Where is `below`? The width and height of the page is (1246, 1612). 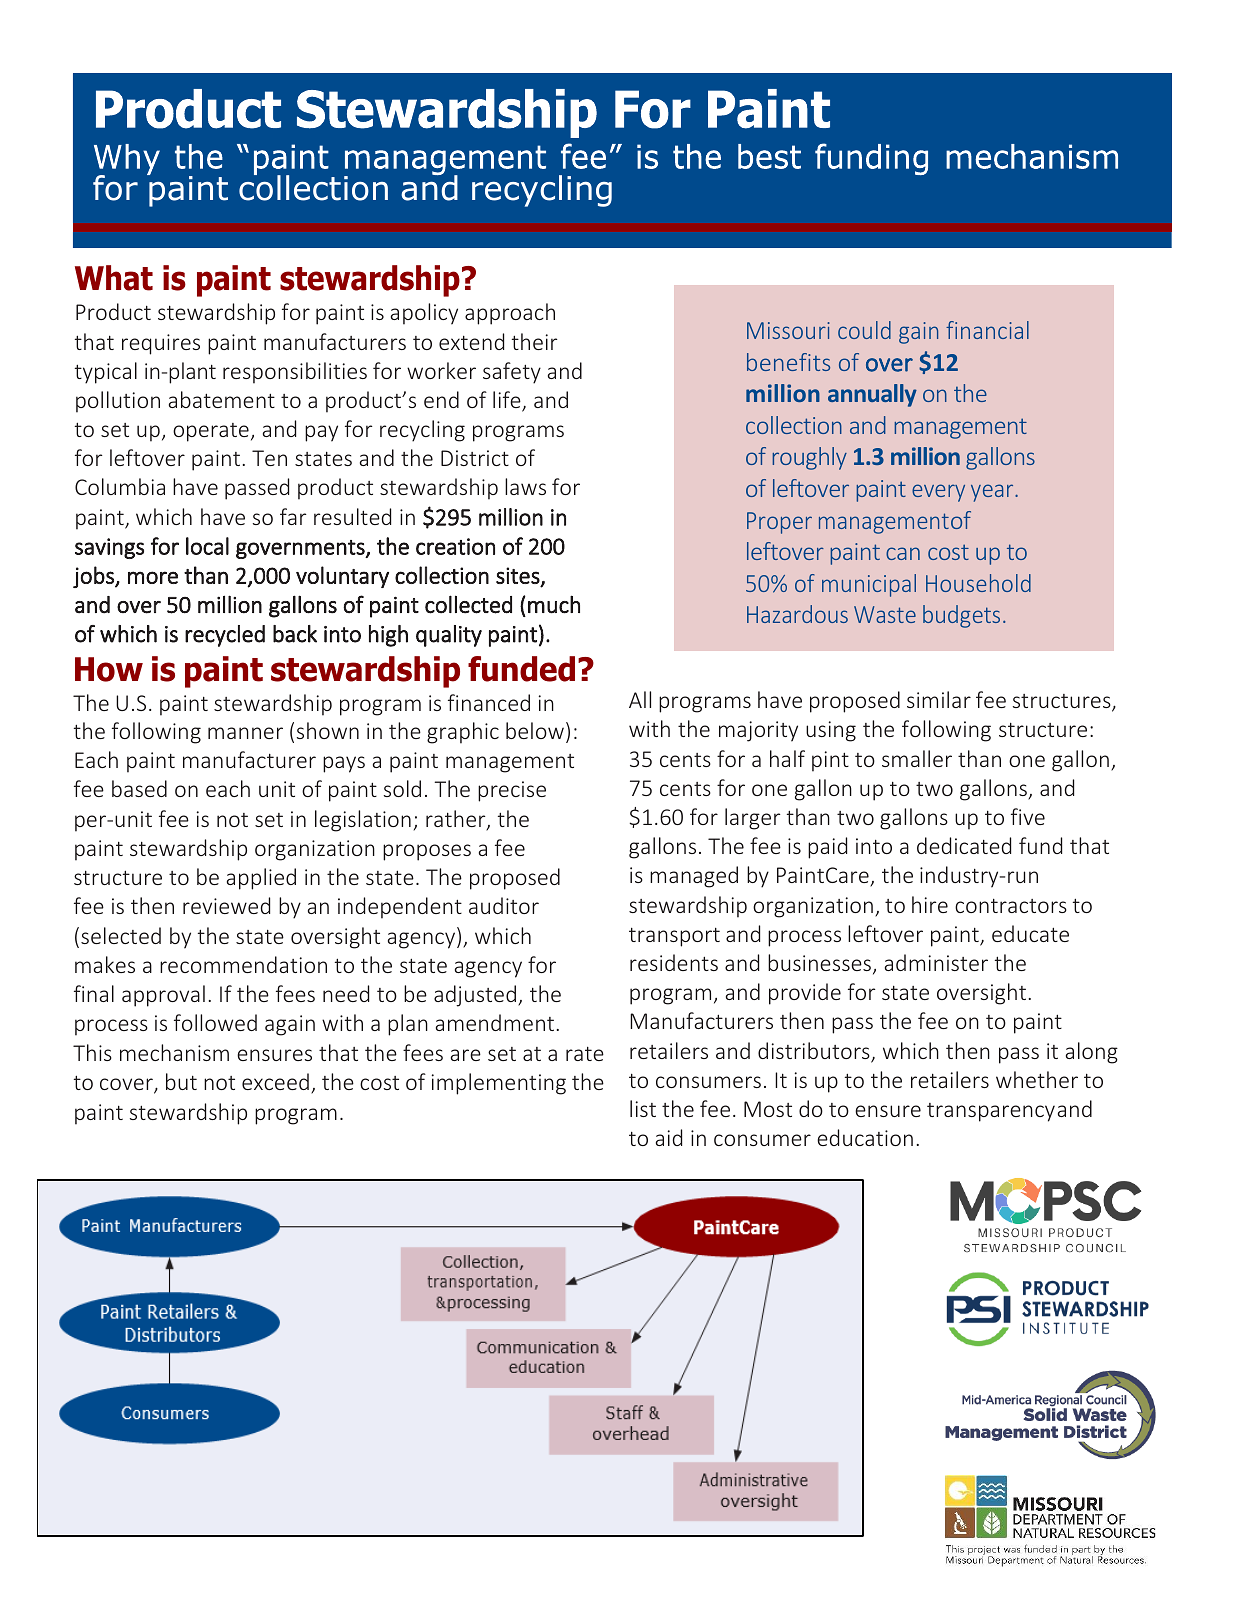 below is located at coordinates (535, 730).
